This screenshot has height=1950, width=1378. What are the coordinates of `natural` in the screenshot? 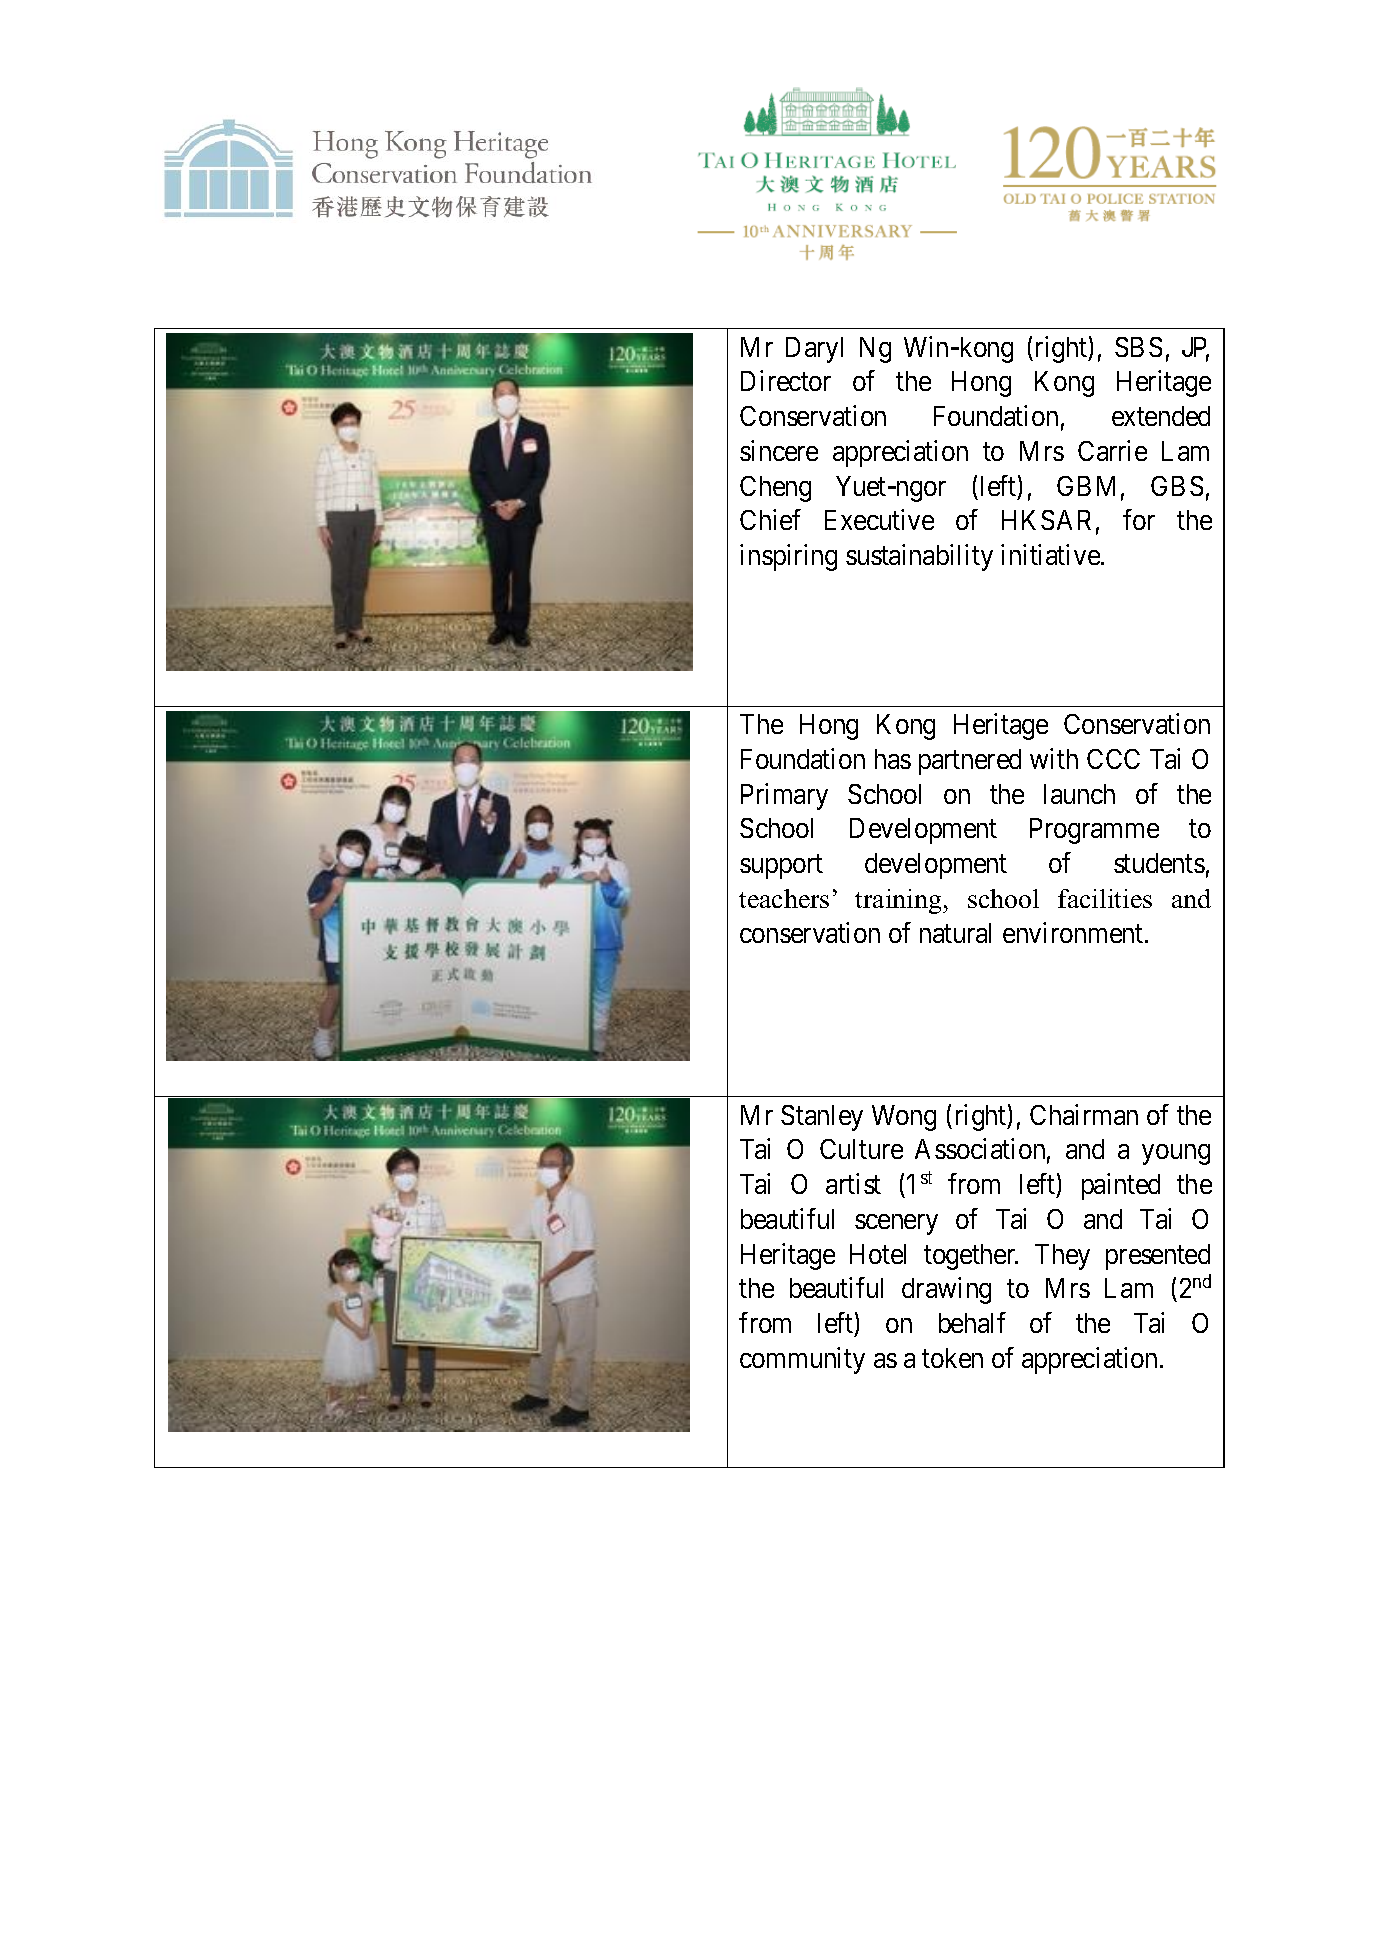 It's located at (955, 933).
